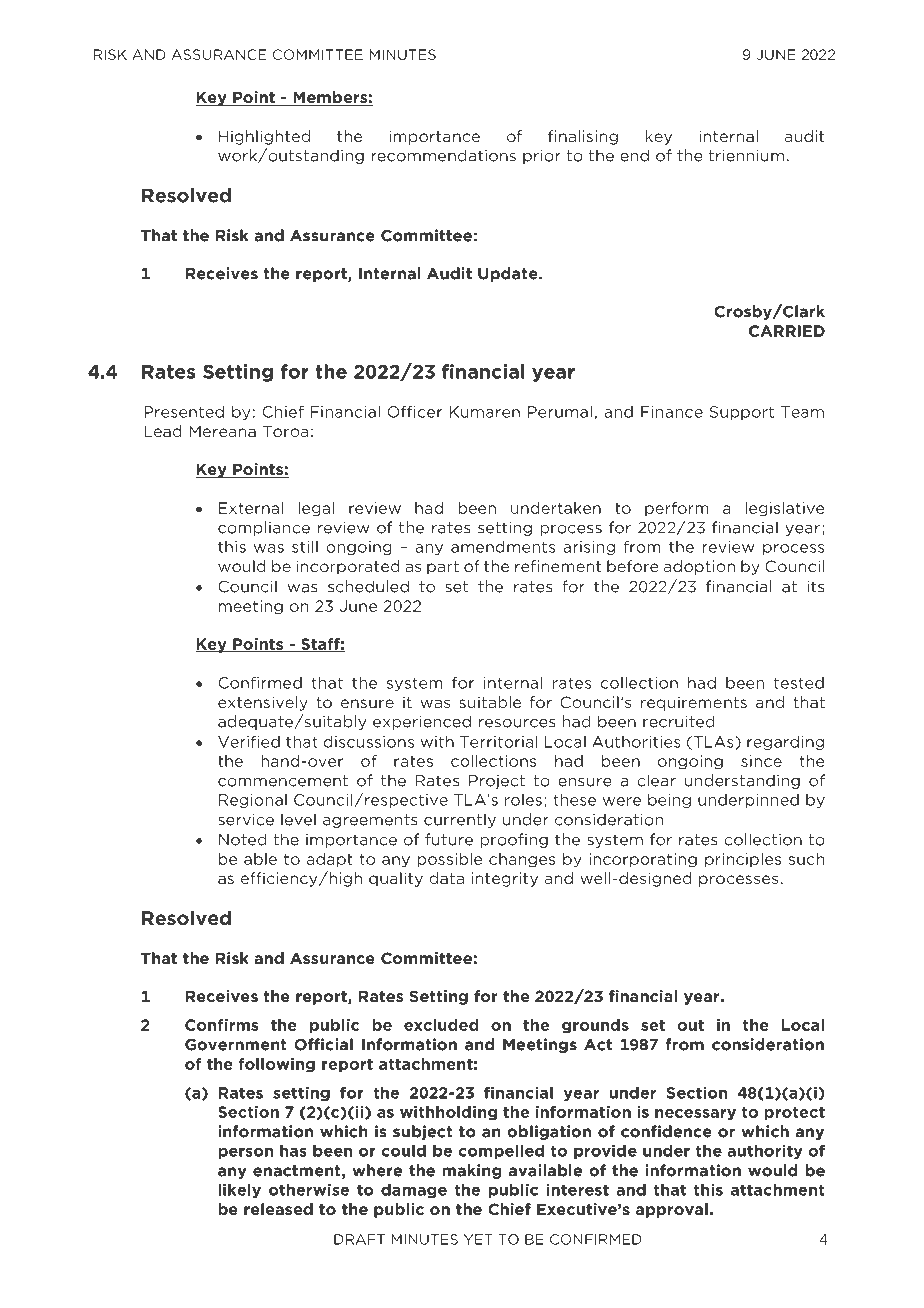 This document has height=1308, width=924. What do you see at coordinates (583, 137) in the document?
I see `finalising` at bounding box center [583, 137].
